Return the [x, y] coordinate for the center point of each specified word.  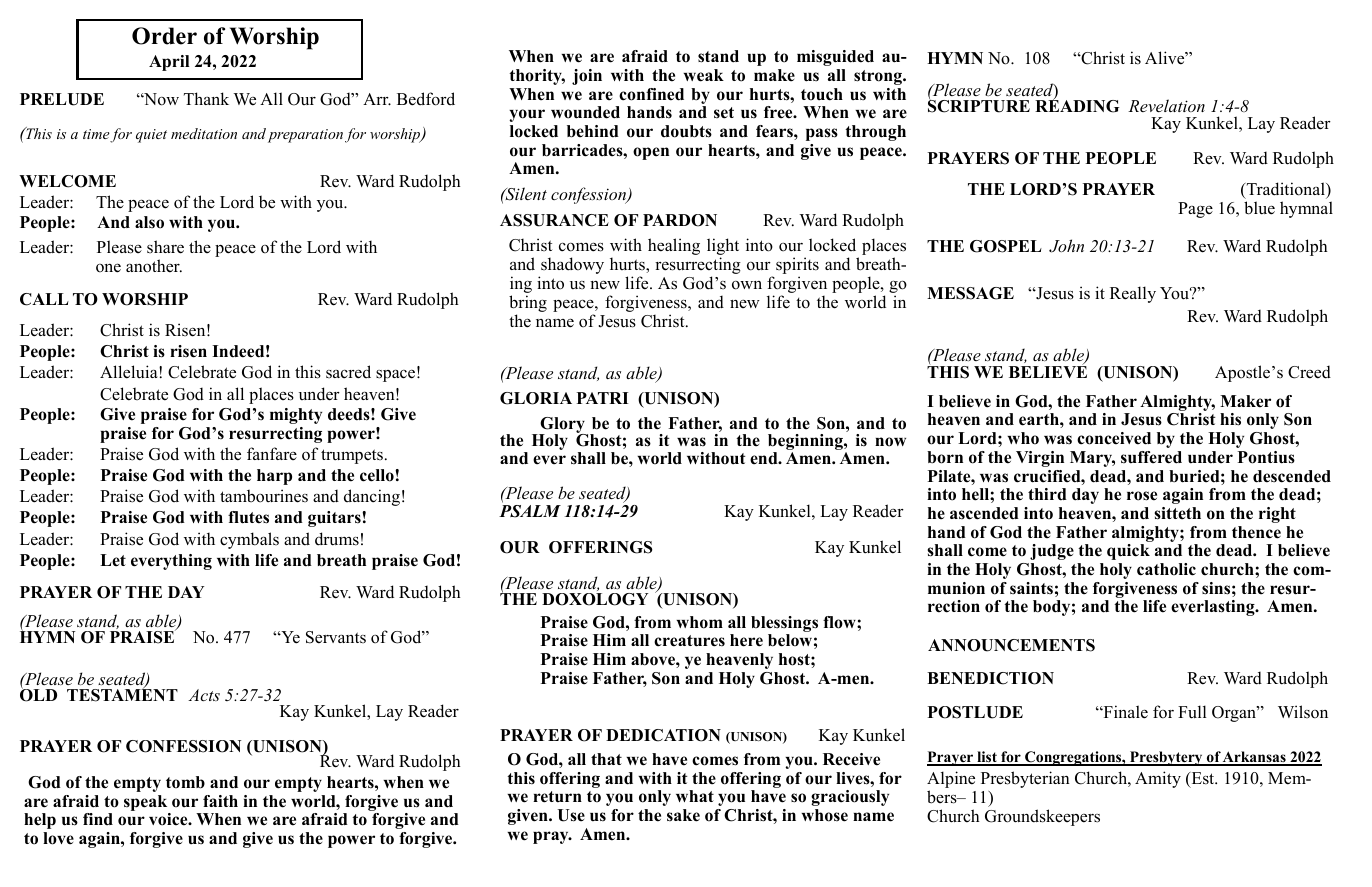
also [149, 222]
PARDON [680, 220]
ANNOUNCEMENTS [1011, 645]
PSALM [530, 511]
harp [274, 477]
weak [703, 75]
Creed [1309, 372]
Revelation [1166, 105]
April [169, 63]
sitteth [1177, 513]
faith [220, 801]
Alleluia [130, 372]
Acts [204, 695]
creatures [689, 641]
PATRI [602, 398]
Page [1195, 210]
